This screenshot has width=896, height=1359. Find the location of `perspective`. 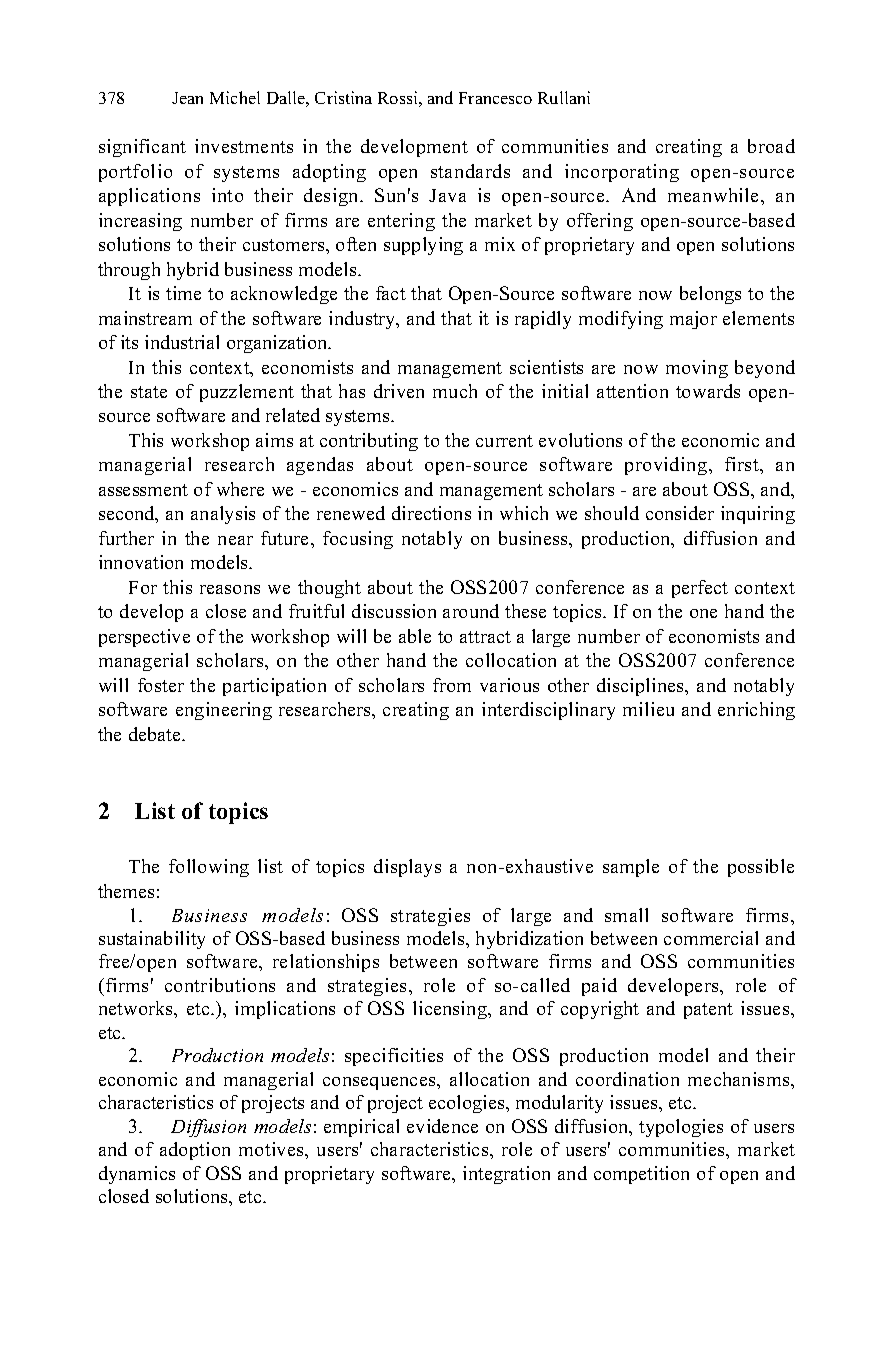

perspective is located at coordinates (144, 638).
